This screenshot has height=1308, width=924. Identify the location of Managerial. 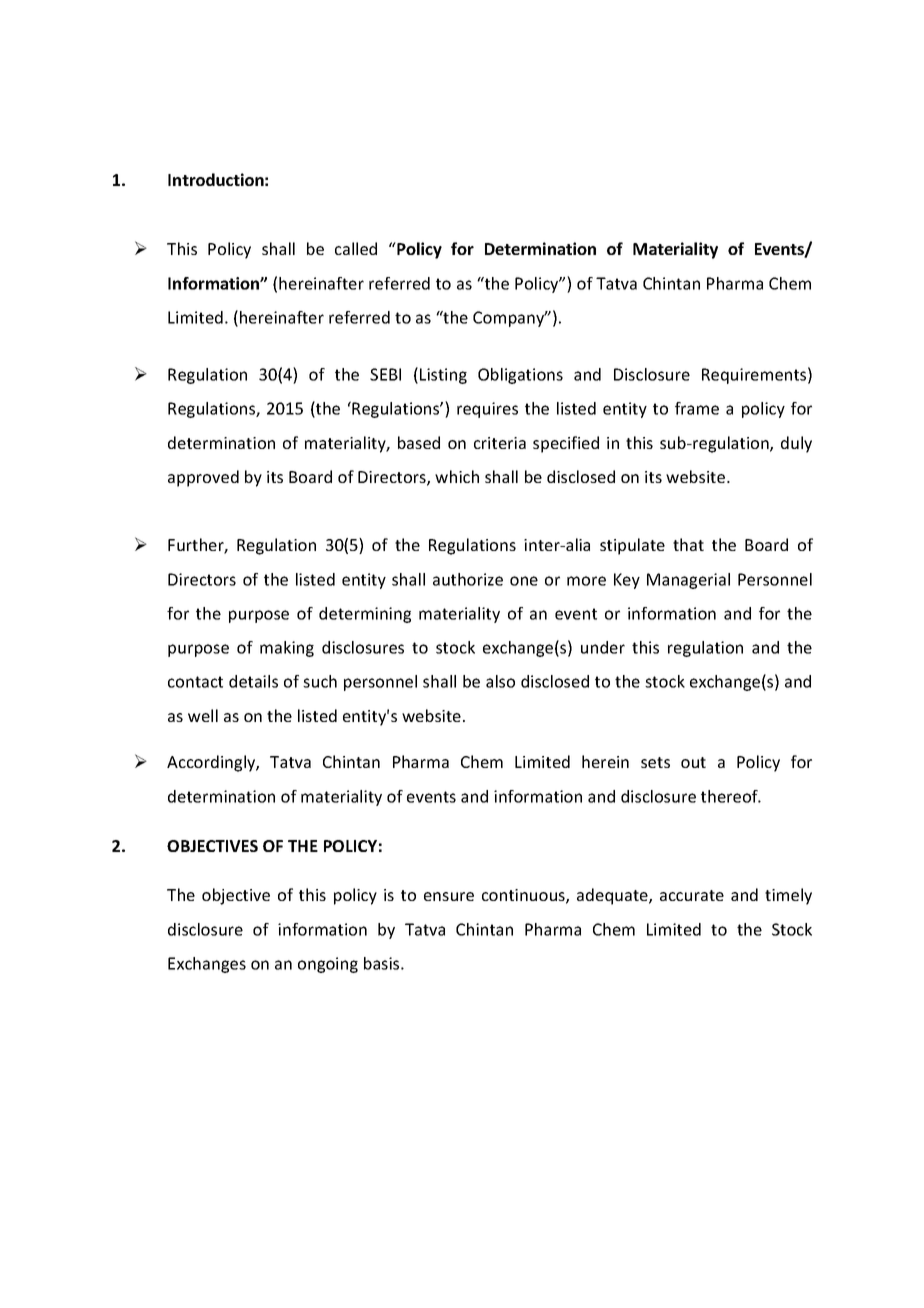
(688, 581).
